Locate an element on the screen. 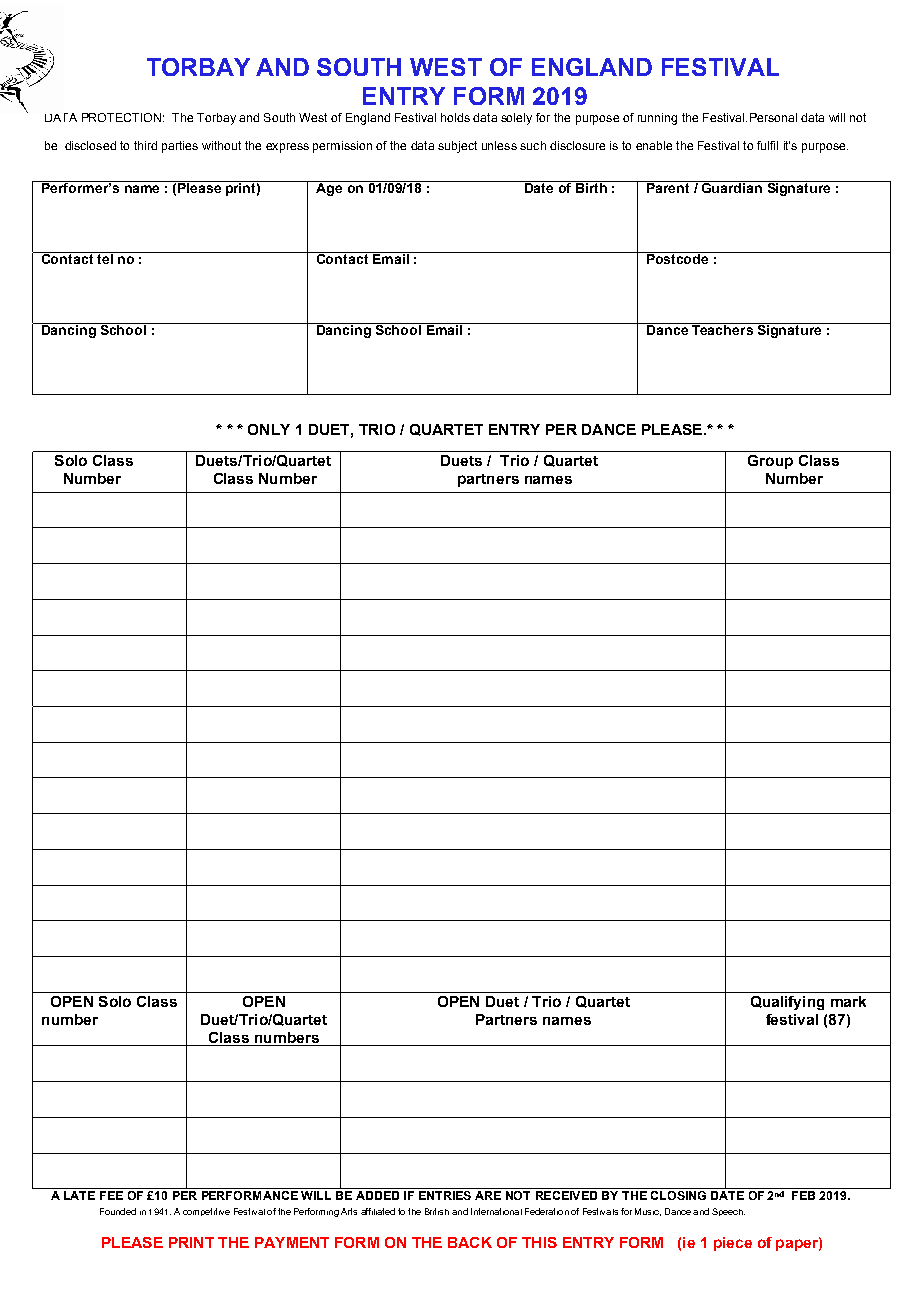 The height and width of the screenshot is (1308, 924). Speech is located at coordinates (728, 1212).
